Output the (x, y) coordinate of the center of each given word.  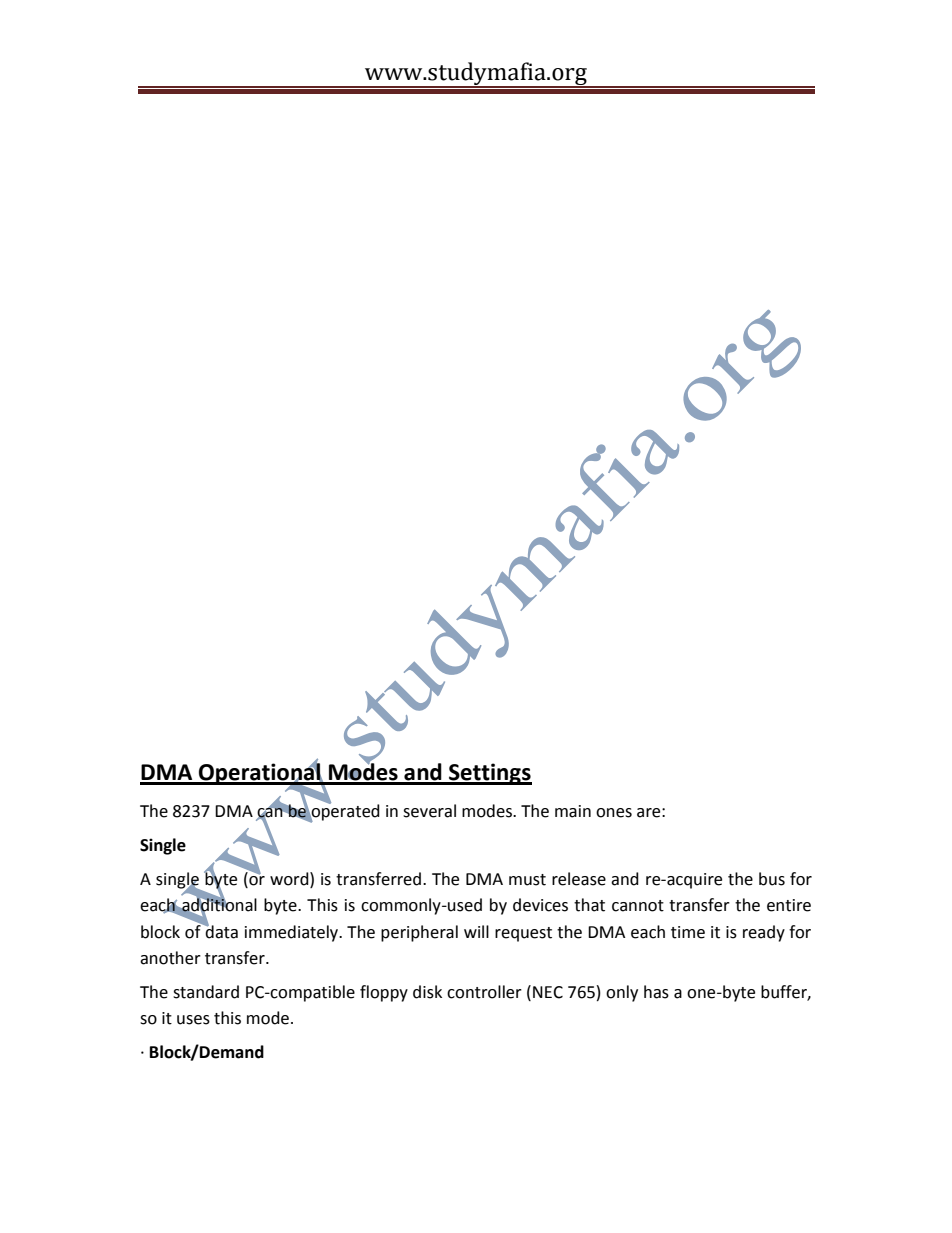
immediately (293, 933)
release (579, 879)
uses (193, 1020)
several (429, 811)
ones (614, 813)
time (688, 932)
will (476, 931)
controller (484, 992)
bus (772, 879)
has (656, 992)
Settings (489, 774)
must (527, 880)
